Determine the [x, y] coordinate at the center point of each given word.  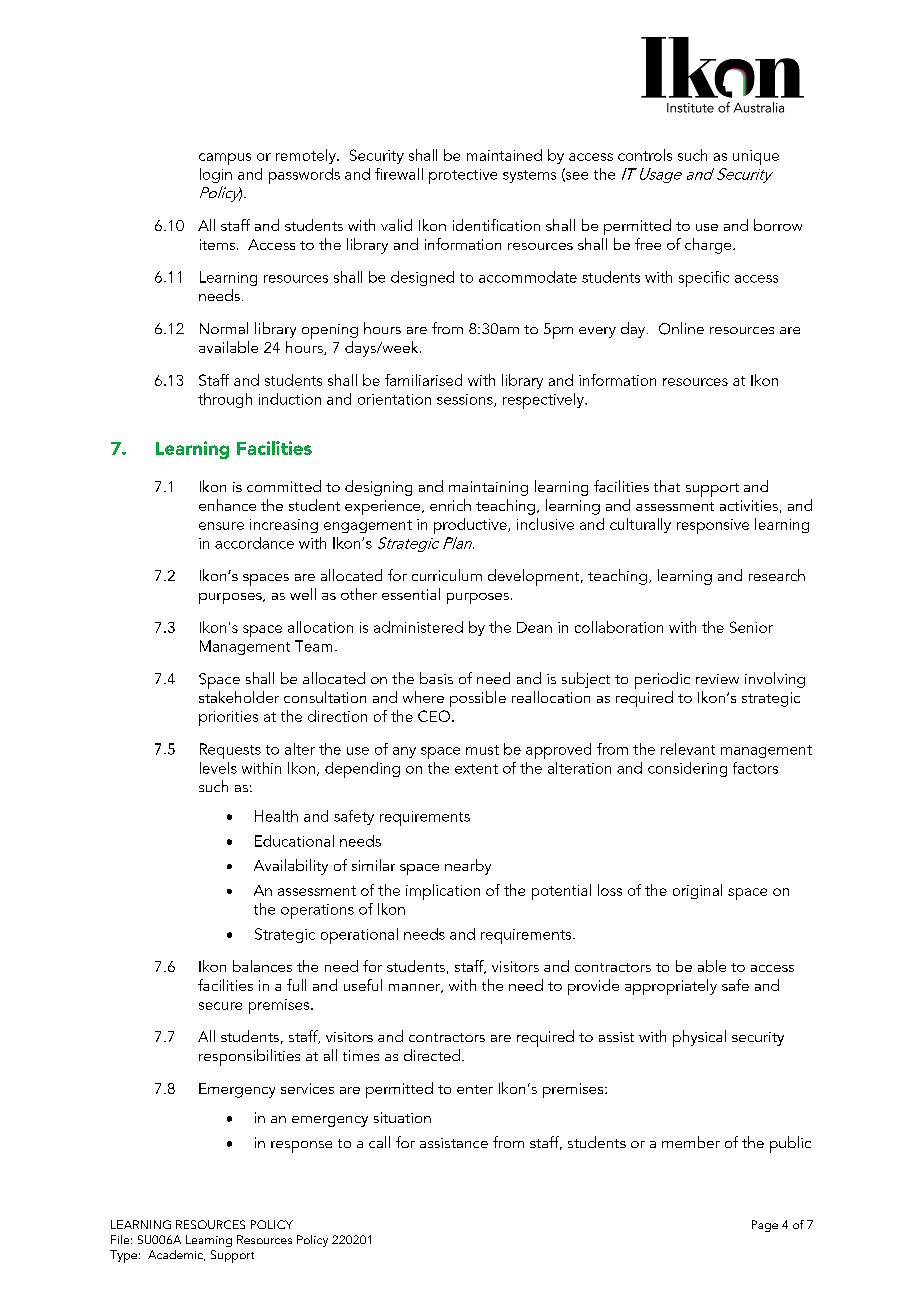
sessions [466, 400]
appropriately [671, 987]
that [667, 486]
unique [756, 157]
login [216, 175]
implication [443, 892]
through [225, 400]
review [717, 679]
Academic [176, 1255]
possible [478, 699]
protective [463, 176]
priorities [228, 718]
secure [220, 1006]
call [379, 1142]
